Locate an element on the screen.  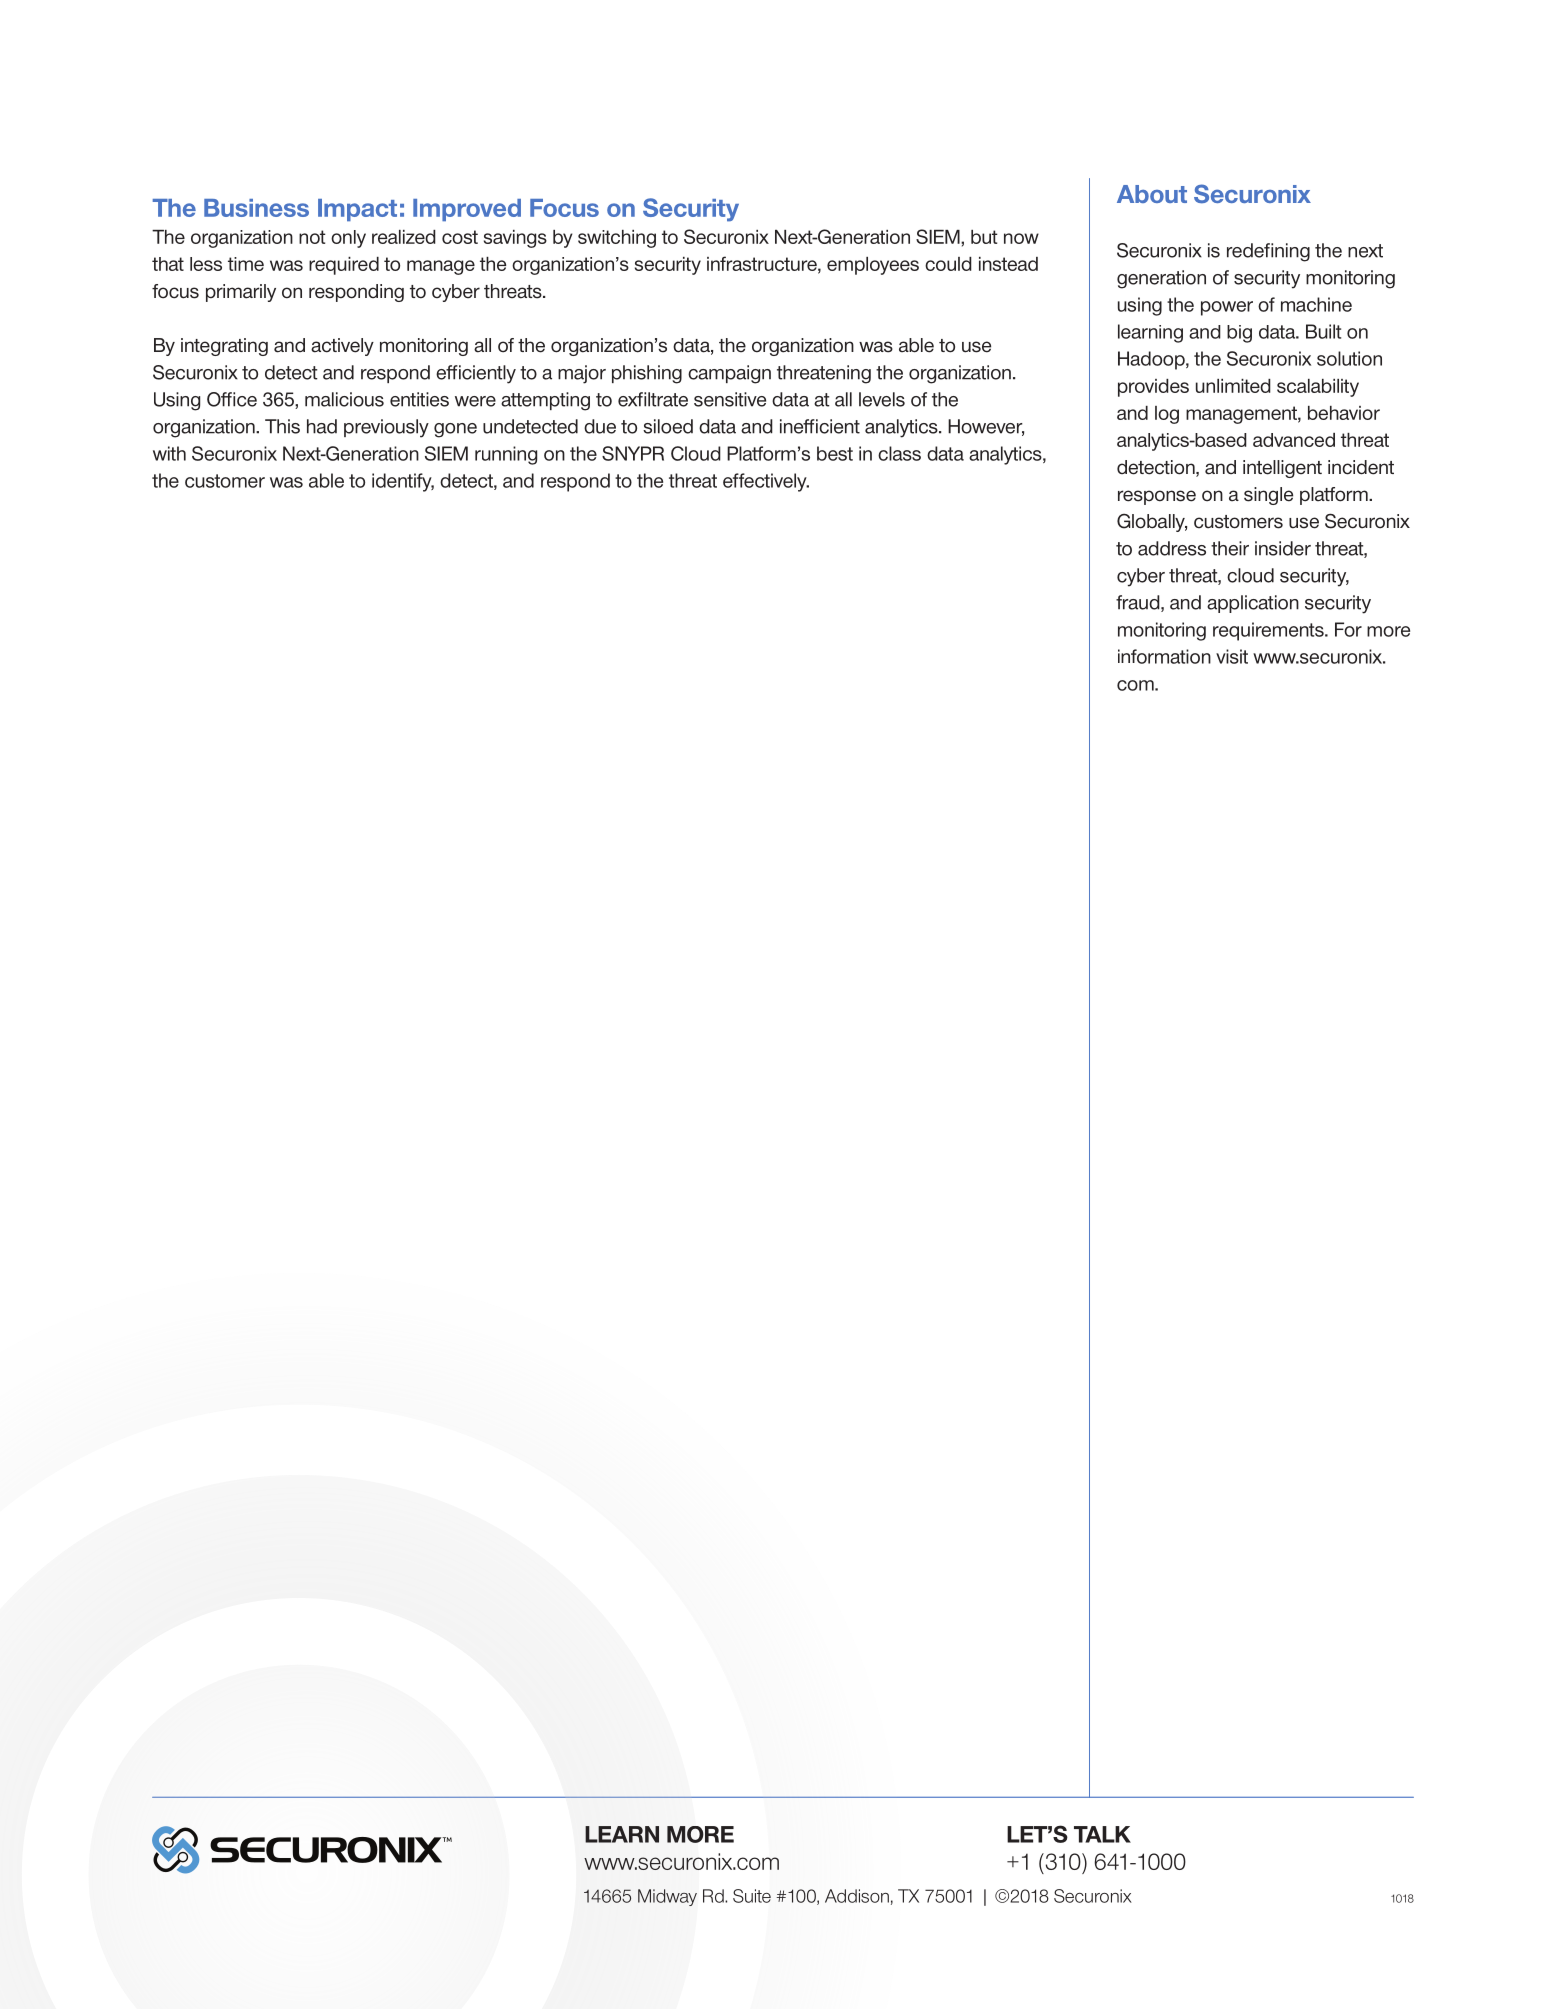
running is located at coordinates (506, 455).
